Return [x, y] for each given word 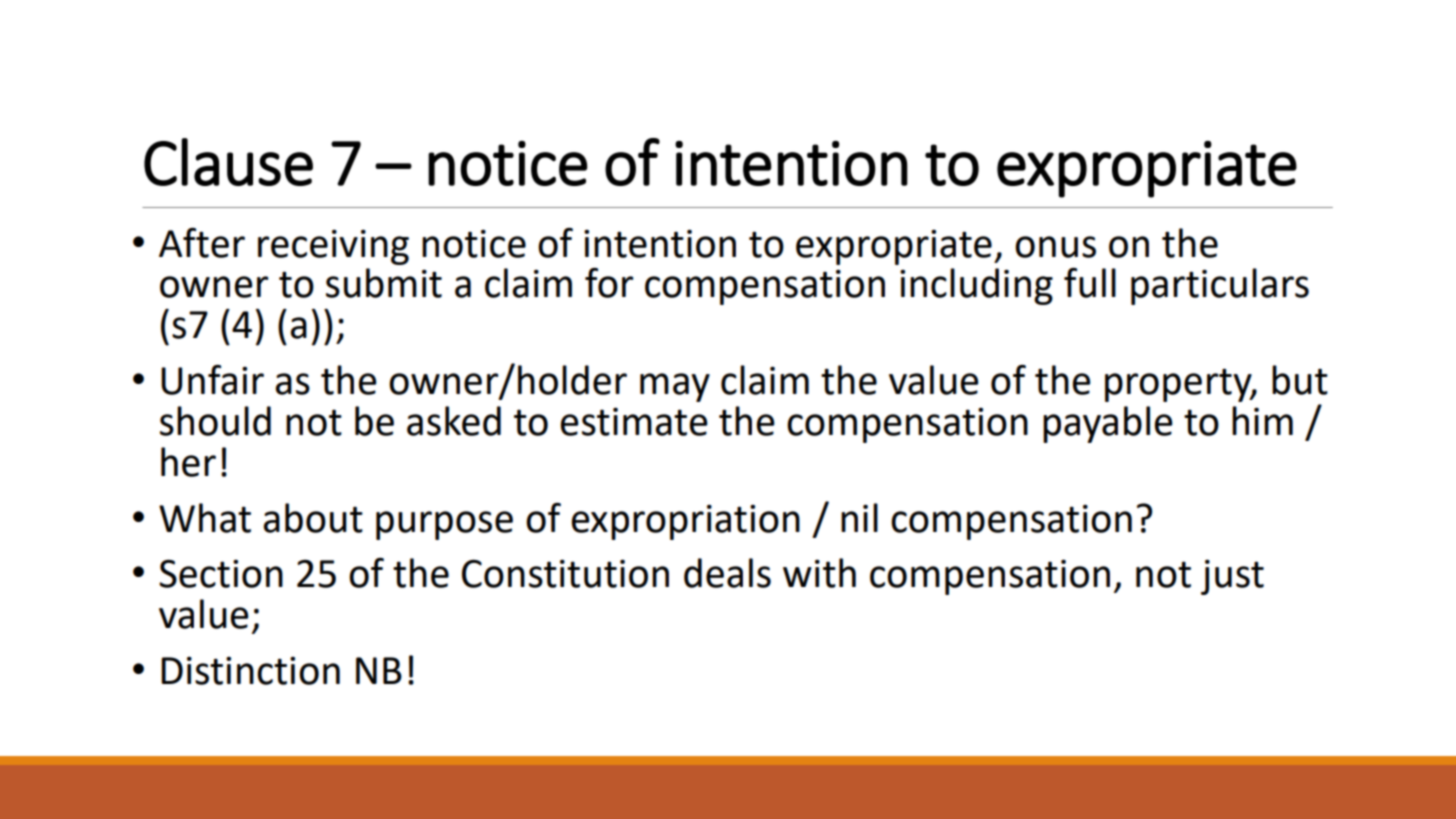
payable [1108, 424]
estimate [634, 421]
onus [1055, 247]
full [1090, 283]
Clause [228, 162]
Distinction [250, 671]
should [215, 421]
